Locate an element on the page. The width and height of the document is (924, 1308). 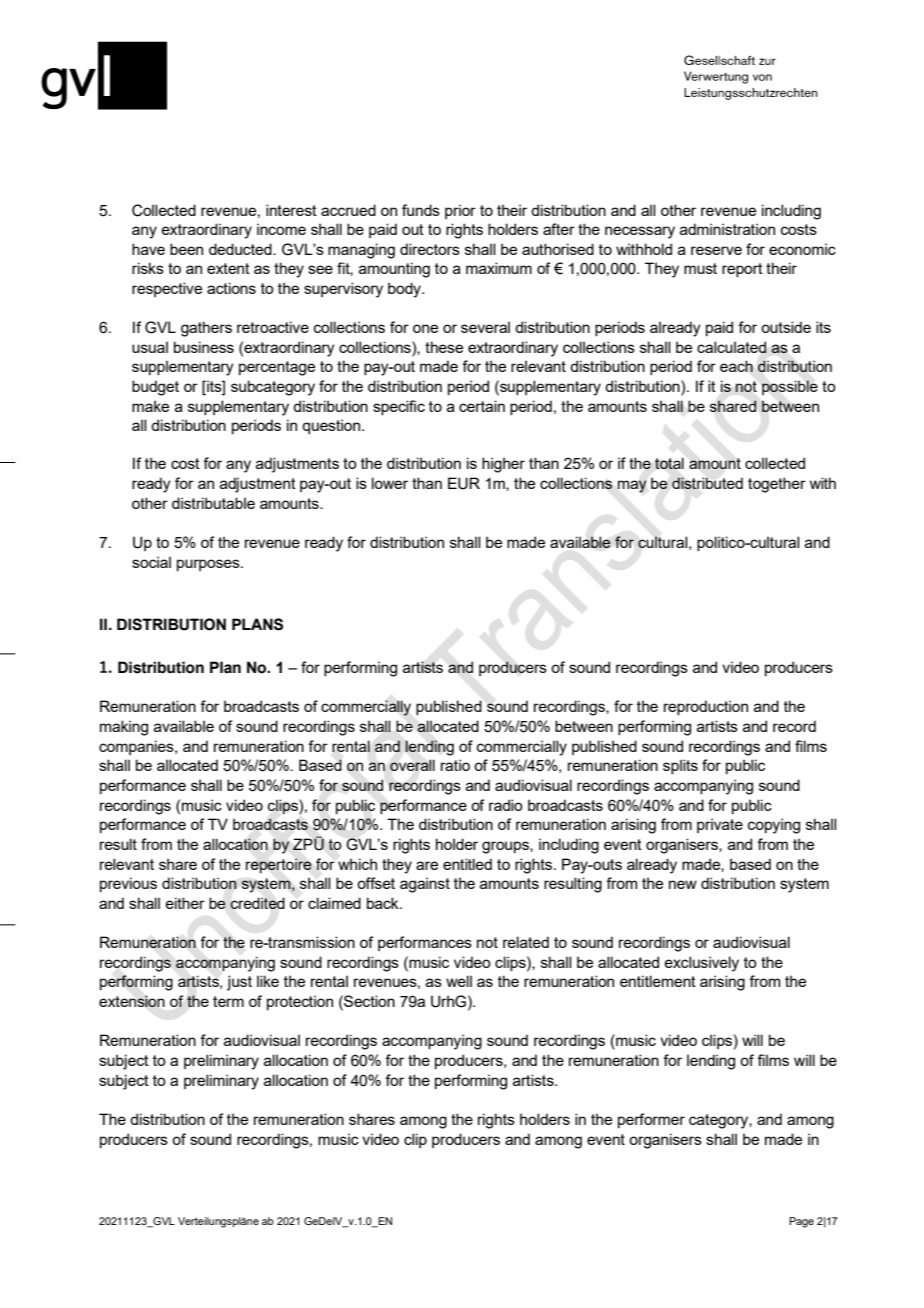
been is located at coordinates (186, 249).
